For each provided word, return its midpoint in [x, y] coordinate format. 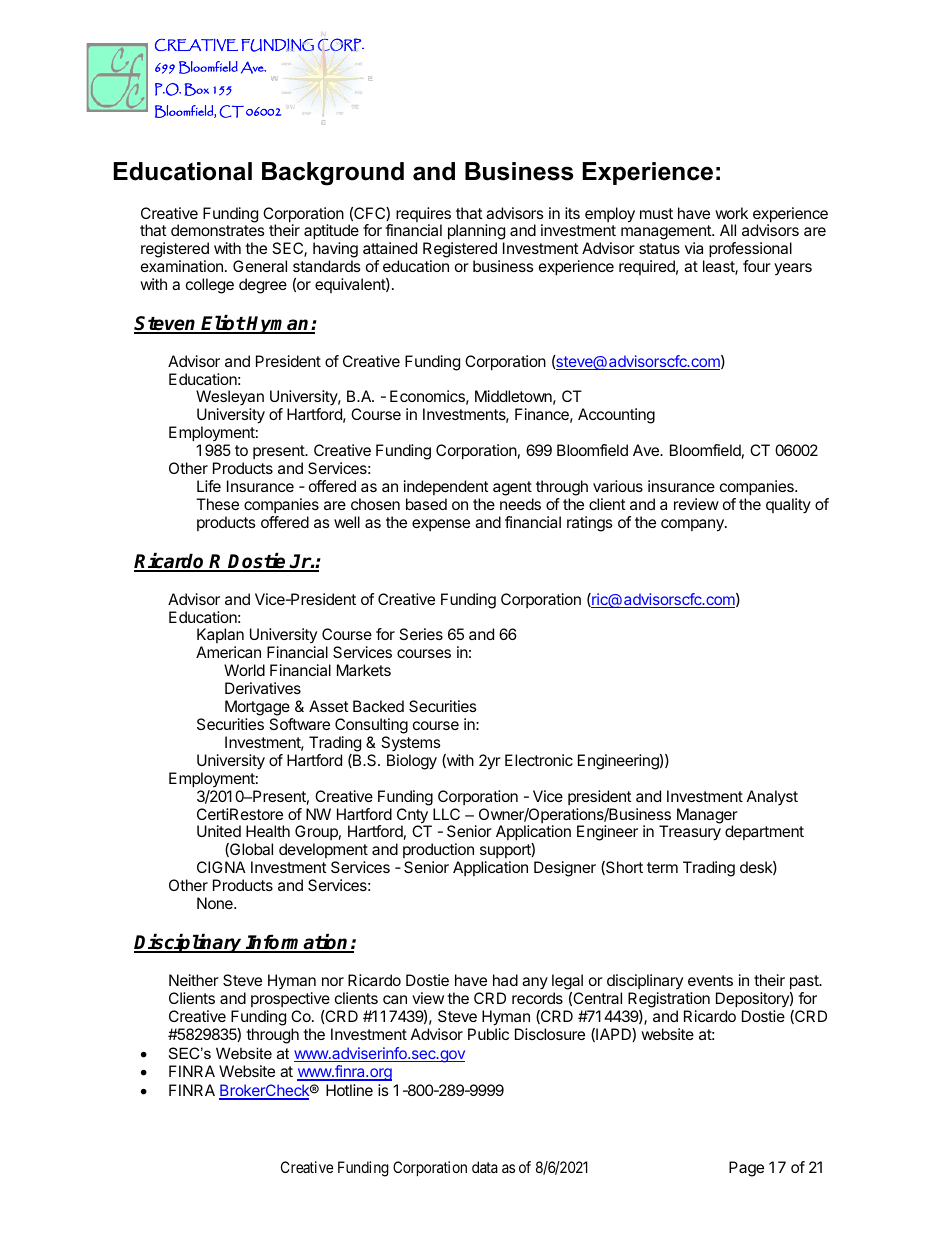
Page [746, 1169]
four [757, 266]
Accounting [616, 416]
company [693, 525]
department [764, 832]
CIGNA [221, 867]
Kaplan [220, 637]
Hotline [349, 1090]
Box [197, 89]
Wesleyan [230, 399]
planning [476, 232]
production [438, 852]
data [485, 1167]
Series [421, 634]
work [731, 213]
